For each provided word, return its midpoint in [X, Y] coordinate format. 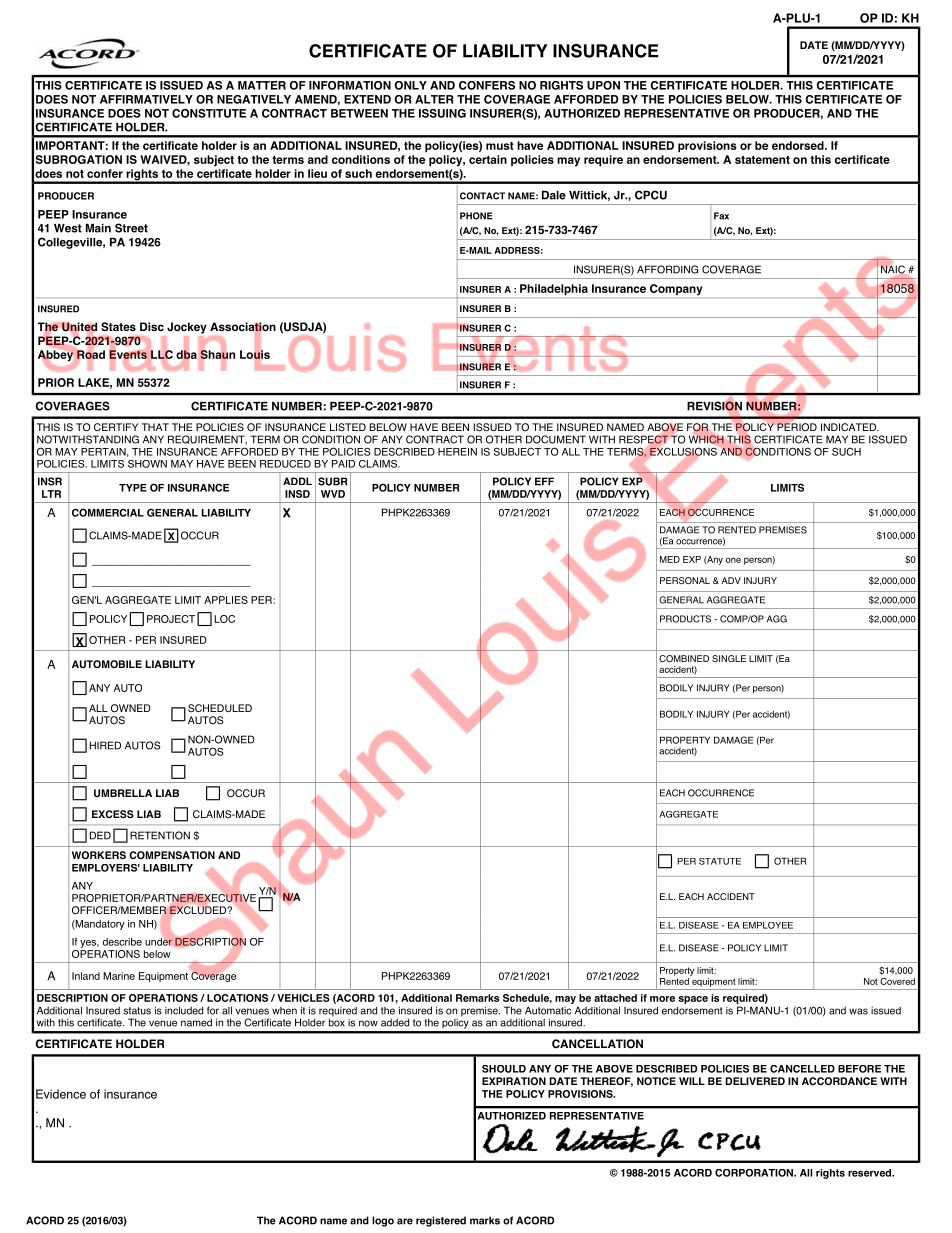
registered [441, 1221]
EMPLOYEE [768, 925]
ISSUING [442, 113]
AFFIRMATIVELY [146, 99]
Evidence [61, 1094]
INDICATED [850, 427]
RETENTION [160, 835]
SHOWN [147, 464]
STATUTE [720, 861]
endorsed [799, 145]
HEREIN [457, 452]
